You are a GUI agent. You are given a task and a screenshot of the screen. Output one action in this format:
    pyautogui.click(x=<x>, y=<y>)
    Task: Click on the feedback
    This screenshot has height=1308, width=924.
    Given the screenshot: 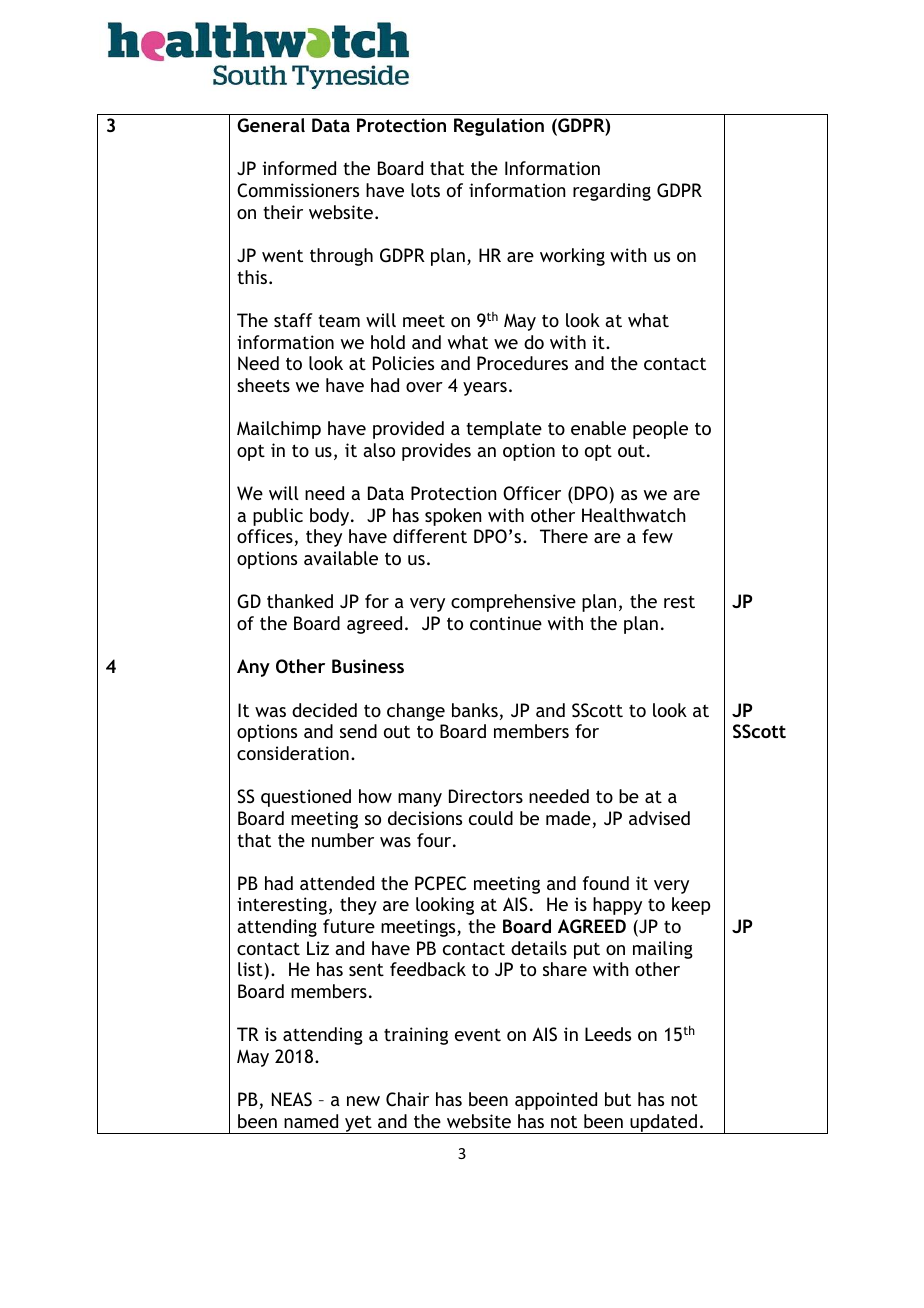 What is the action you would take?
    pyautogui.click(x=428, y=969)
